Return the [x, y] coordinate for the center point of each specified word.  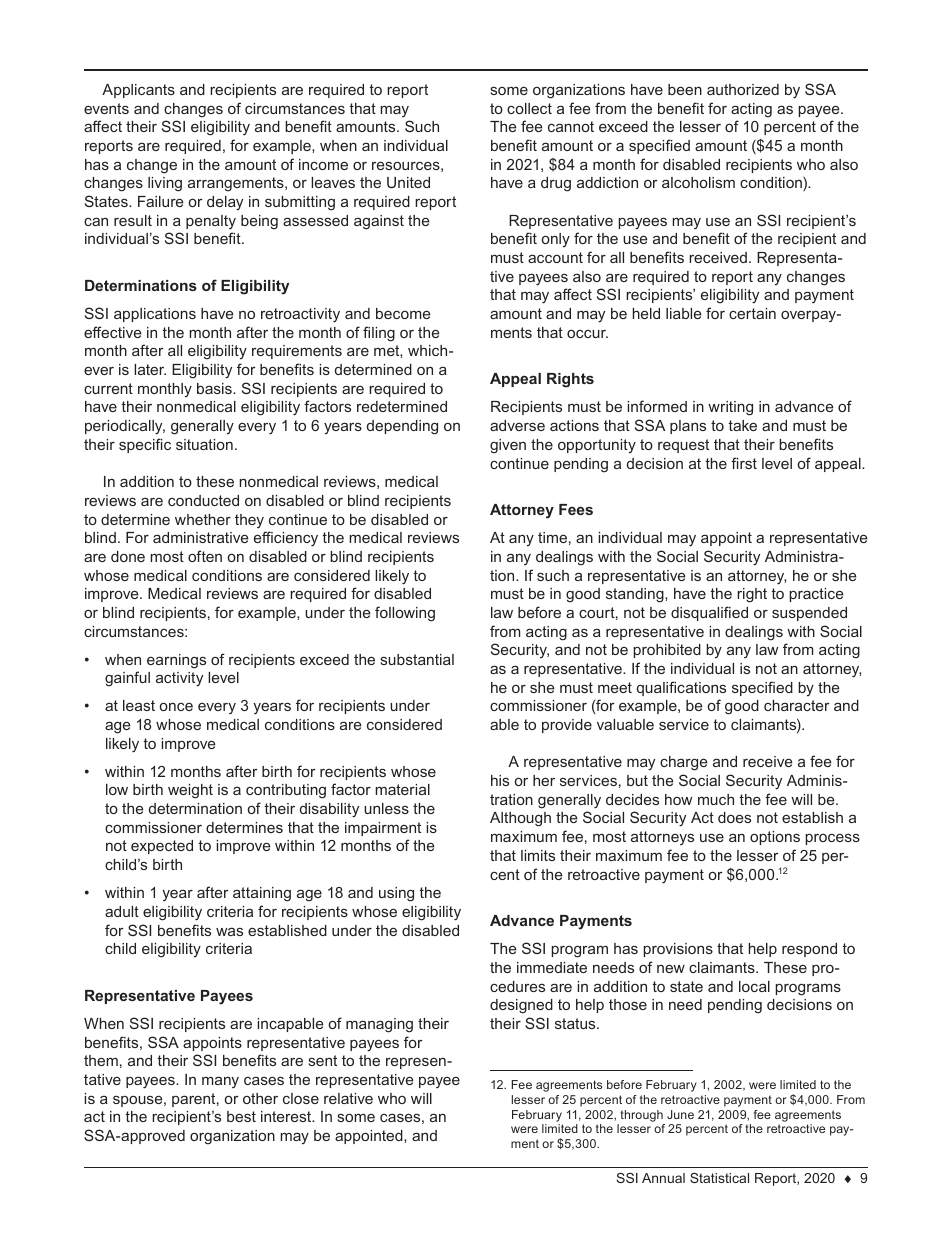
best [241, 1116]
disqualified [709, 613]
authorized [743, 89]
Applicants [138, 91]
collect [529, 108]
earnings [176, 661]
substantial [417, 659]
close [301, 1098]
